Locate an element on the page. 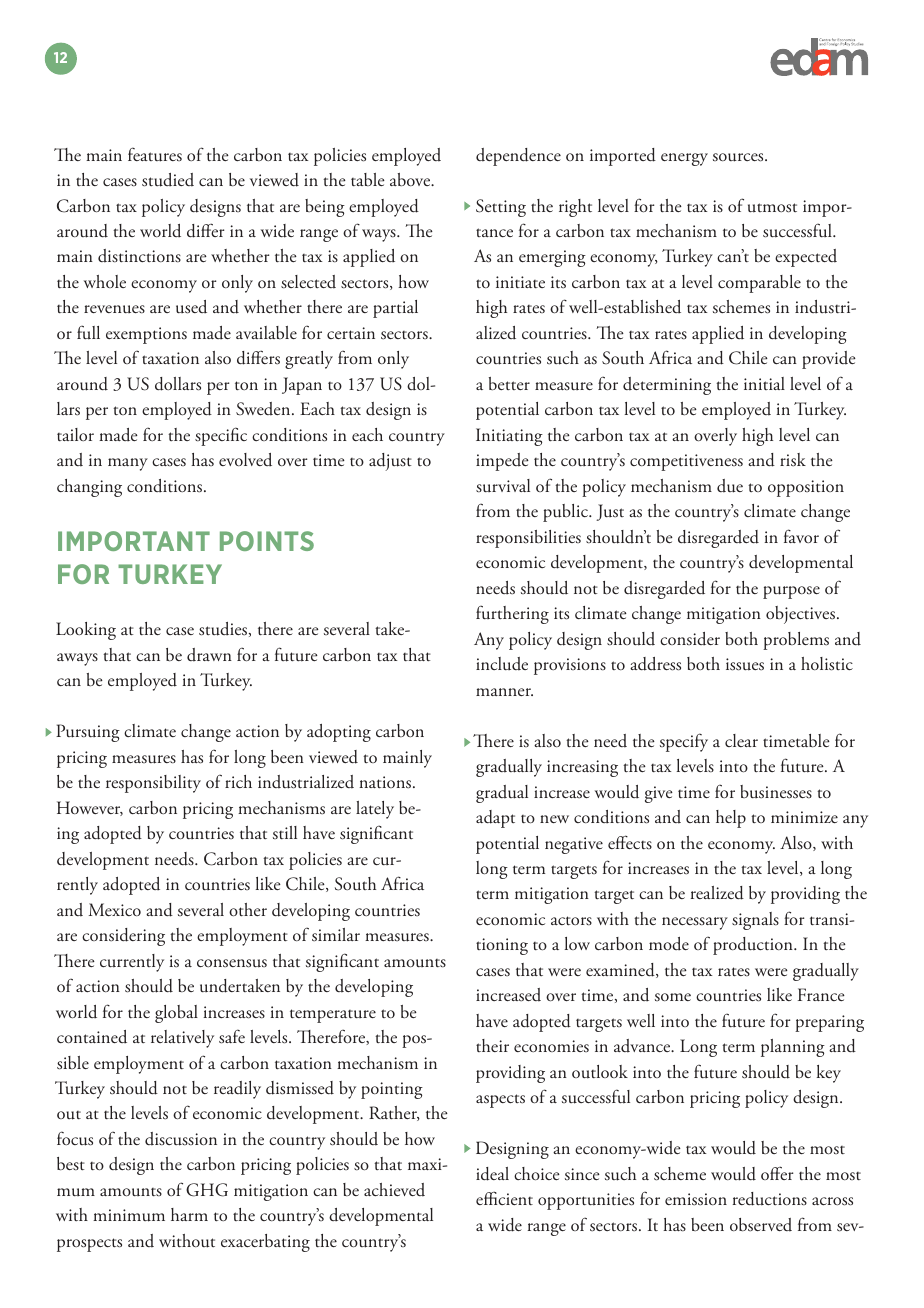 The width and height of the document is (924, 1308). above is located at coordinates (411, 180).
